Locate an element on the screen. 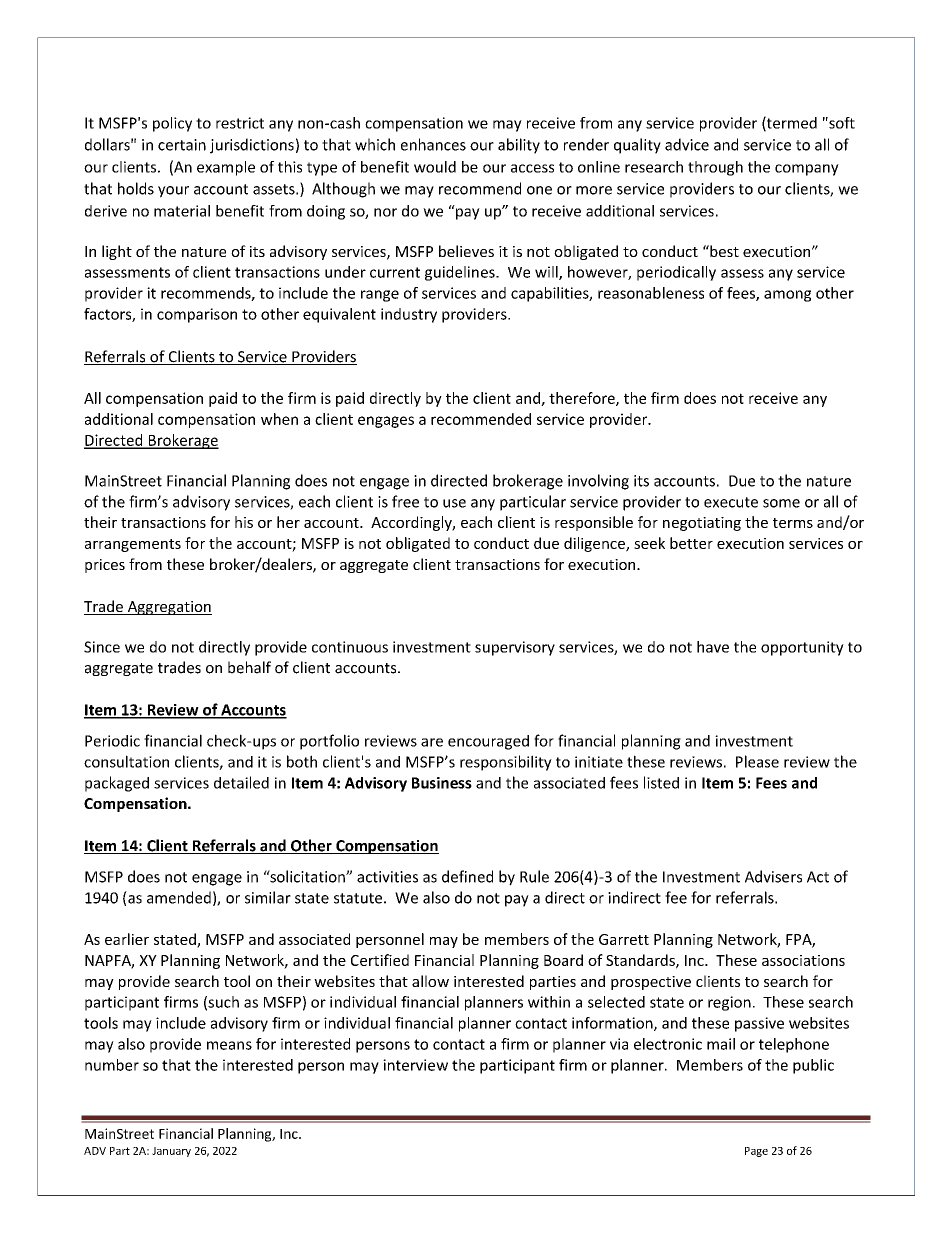 The image size is (952, 1233). through is located at coordinates (715, 168).
